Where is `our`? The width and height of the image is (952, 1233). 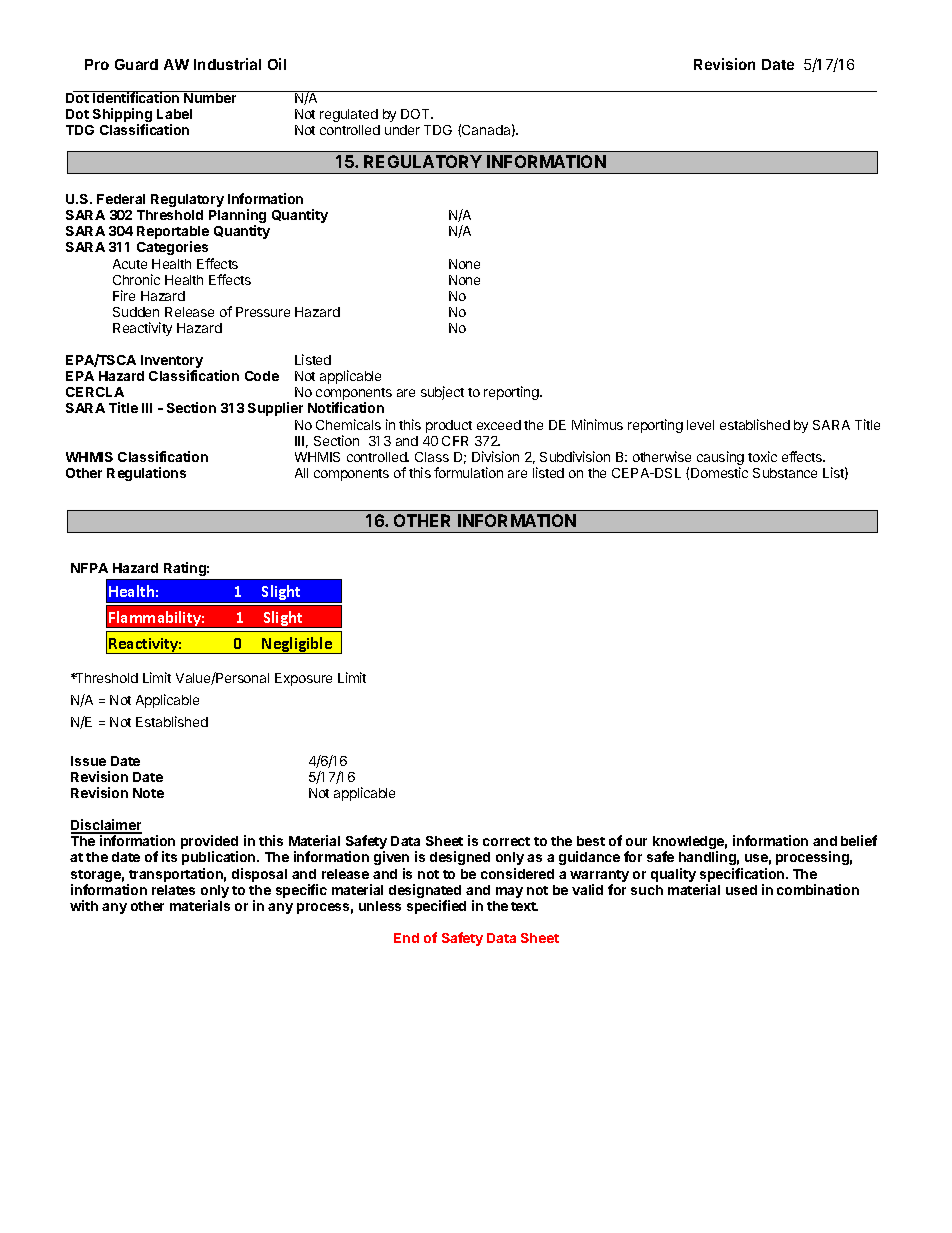 our is located at coordinates (636, 842).
